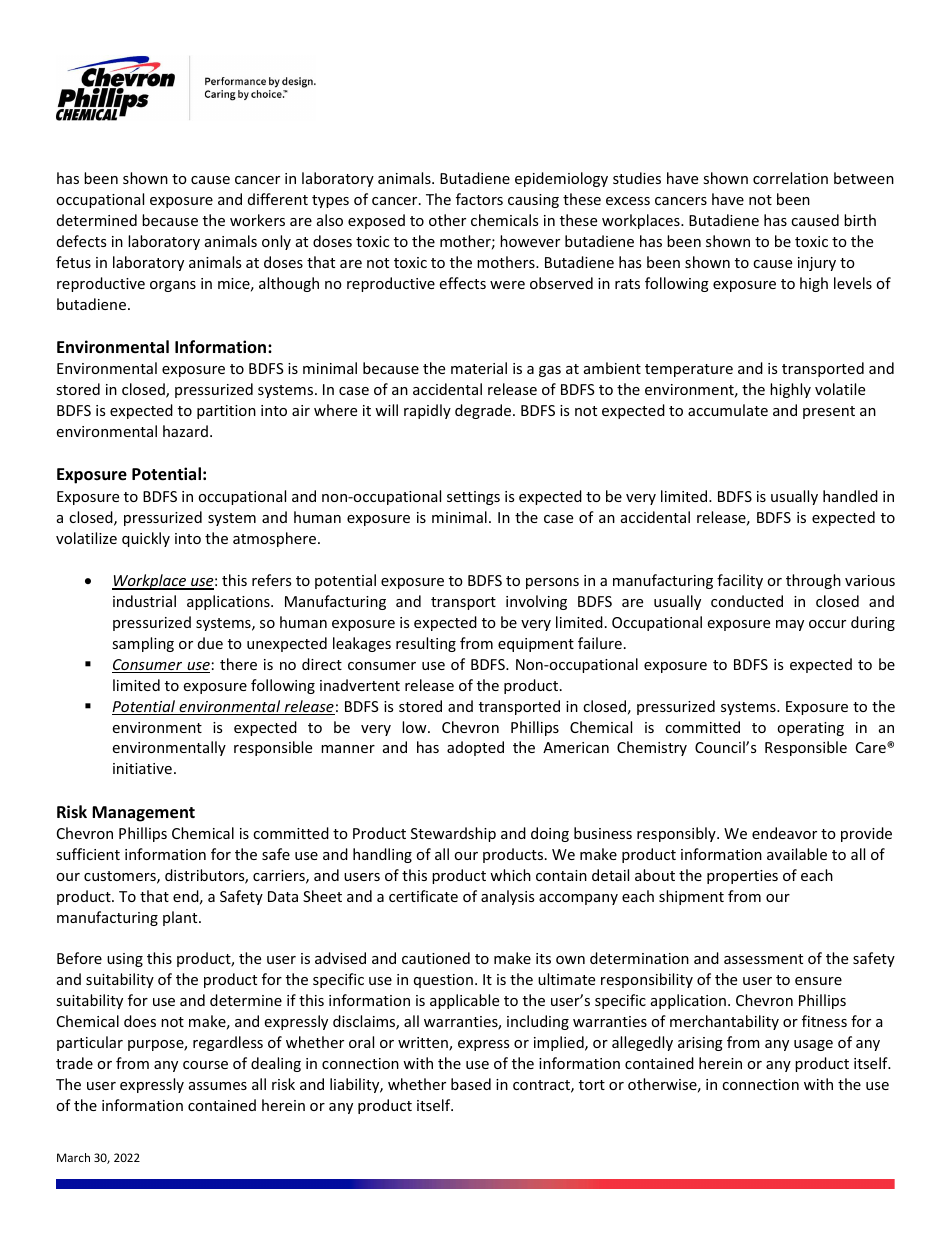 The image size is (952, 1233). I want to click on correlation, so click(790, 178).
